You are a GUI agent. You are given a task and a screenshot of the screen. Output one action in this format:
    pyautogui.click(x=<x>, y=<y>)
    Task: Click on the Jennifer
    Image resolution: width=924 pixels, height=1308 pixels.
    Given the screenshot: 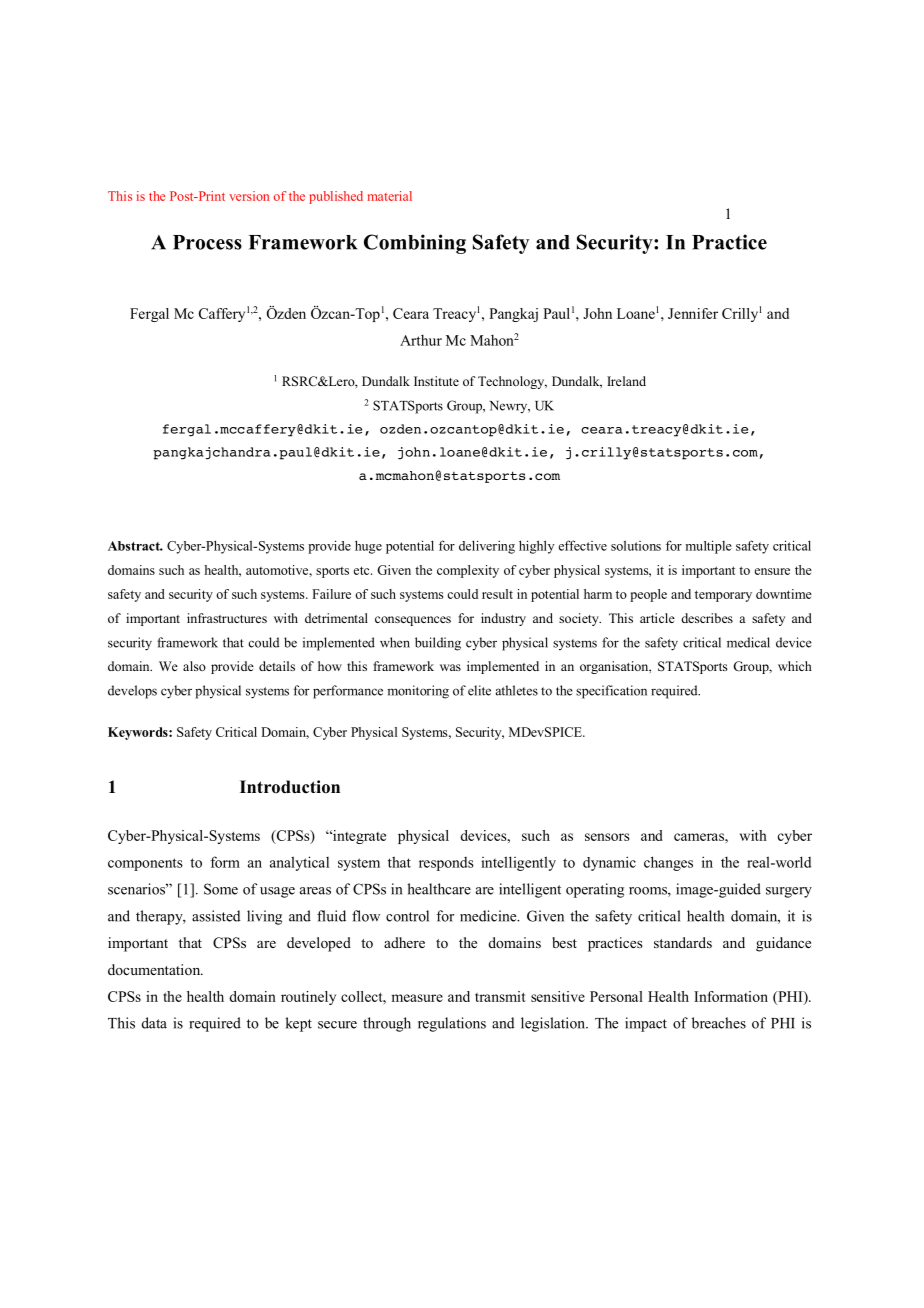 What is the action you would take?
    pyautogui.click(x=693, y=313)
